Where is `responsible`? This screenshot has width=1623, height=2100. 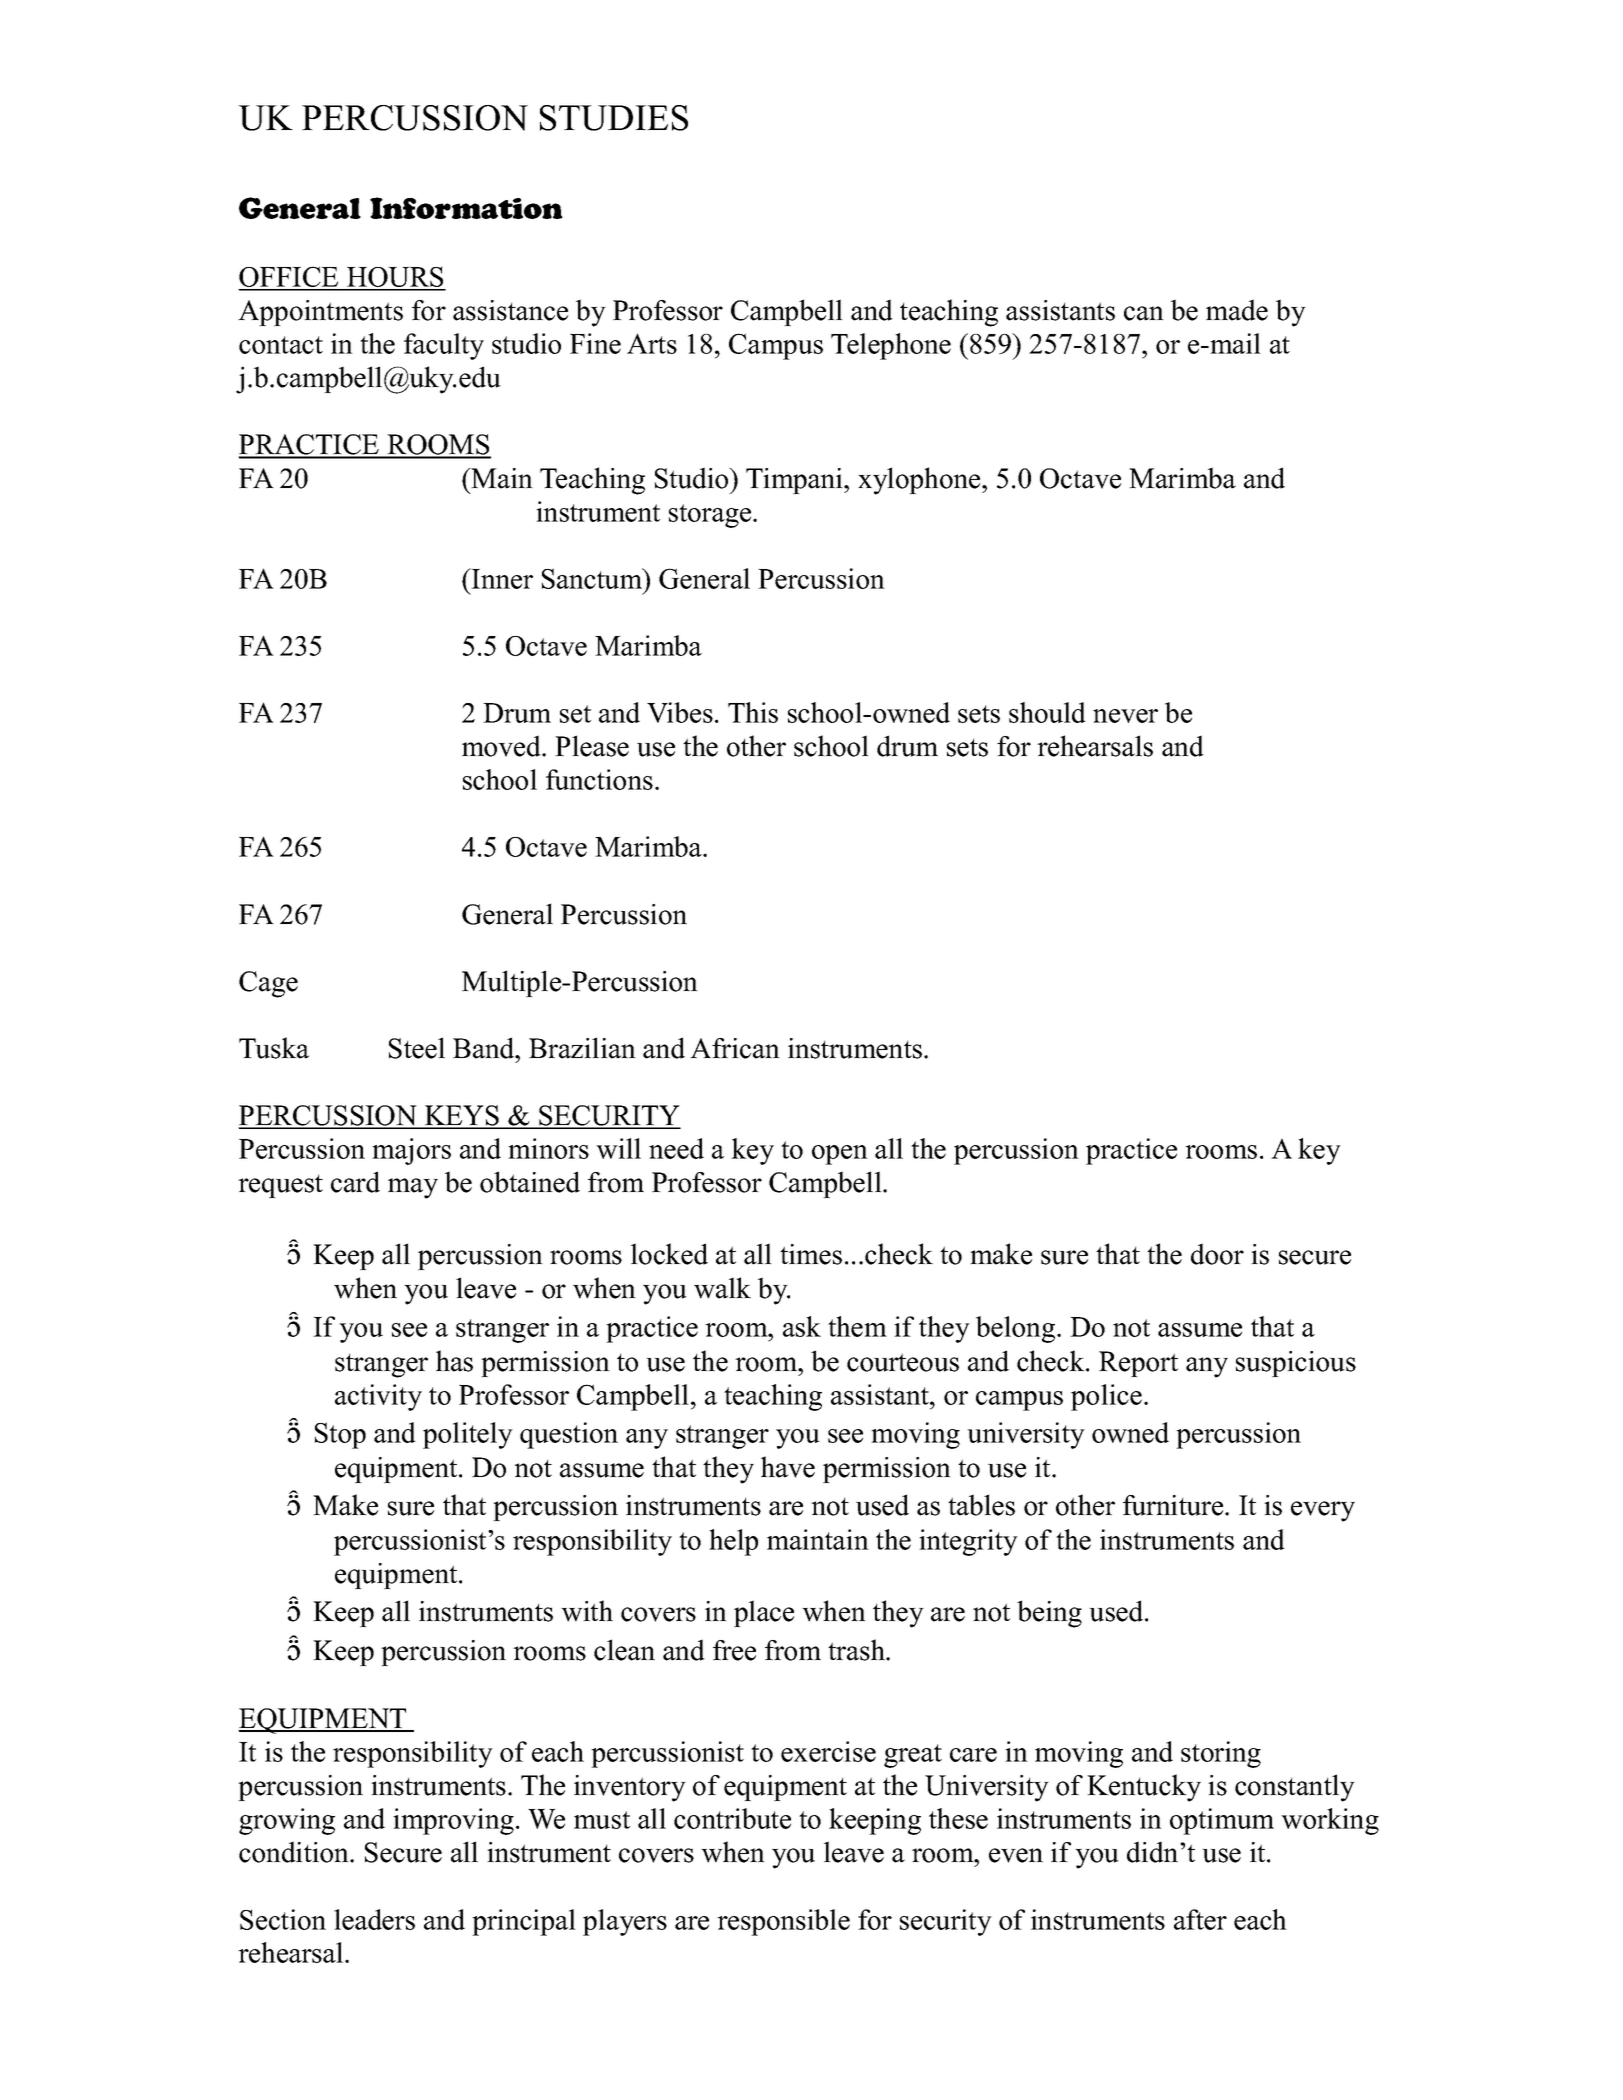 responsible is located at coordinates (783, 1922).
